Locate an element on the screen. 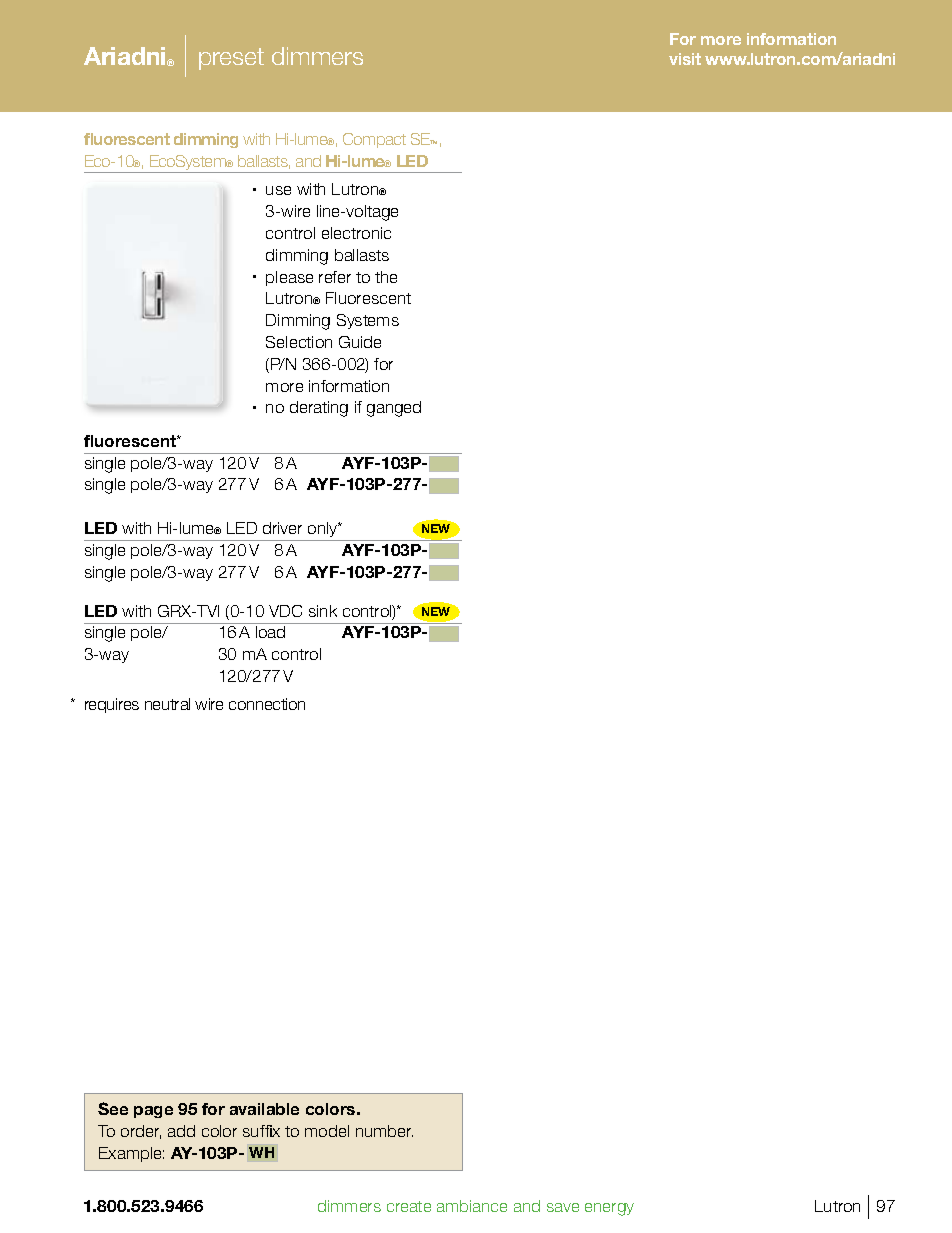  ganged is located at coordinates (394, 409).
